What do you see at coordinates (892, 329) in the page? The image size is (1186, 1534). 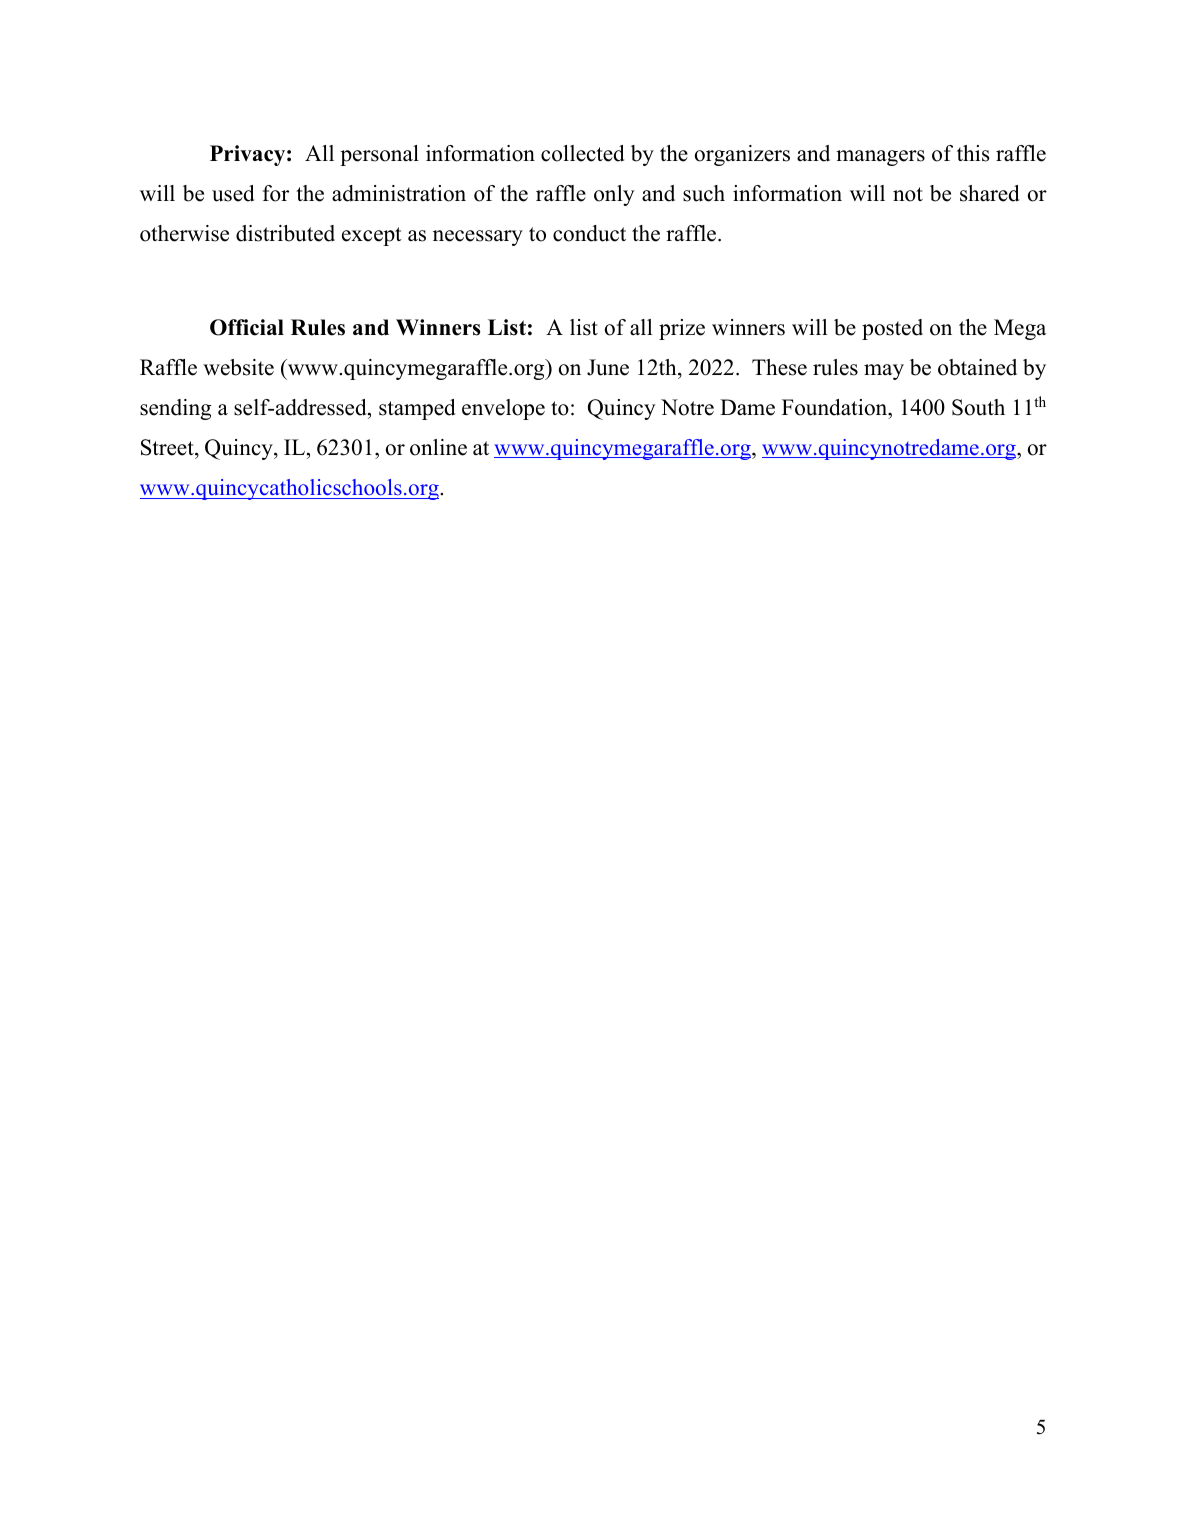 I see `posted` at bounding box center [892, 329].
